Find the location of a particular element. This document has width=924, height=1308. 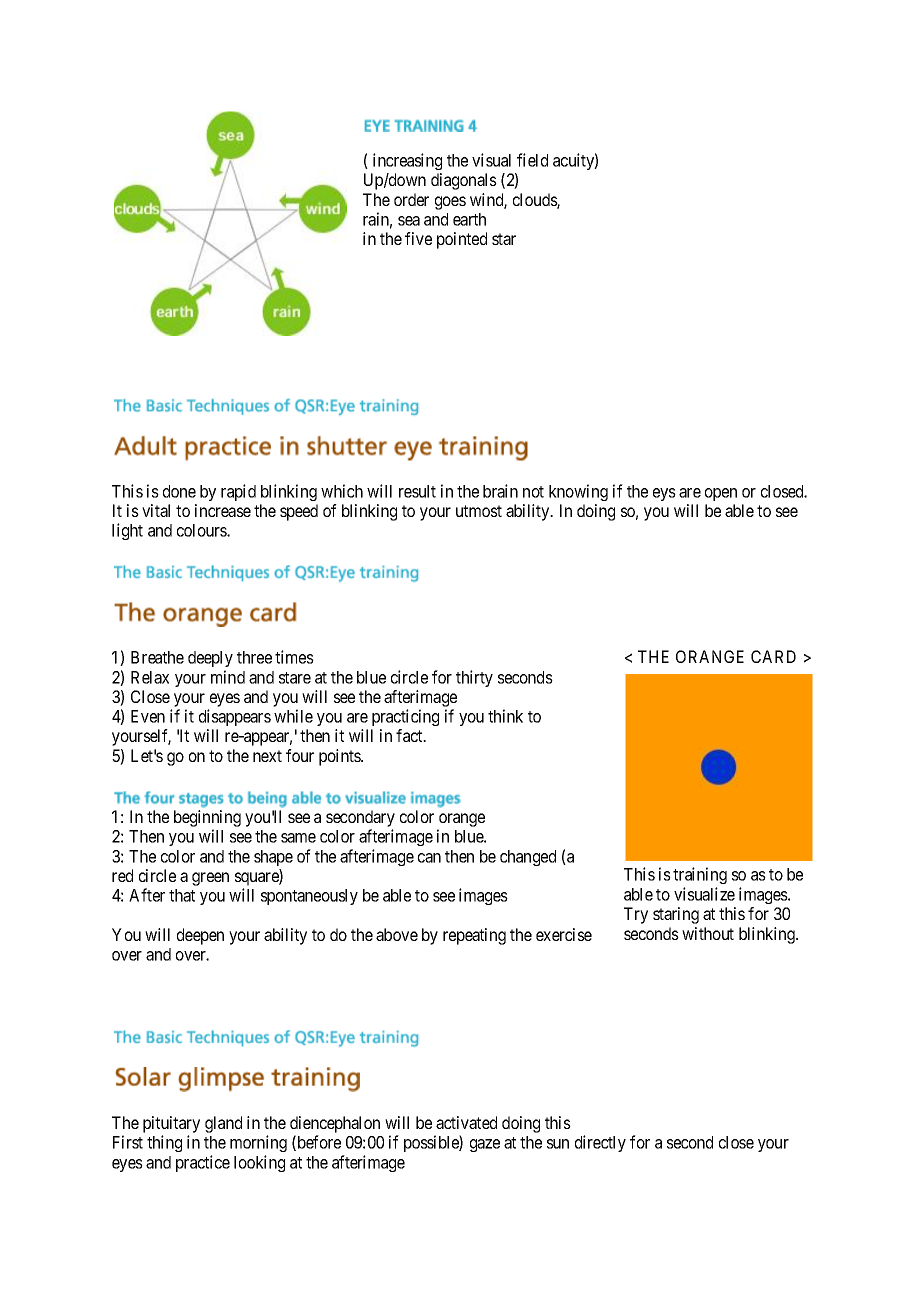

deeply is located at coordinates (210, 659).
